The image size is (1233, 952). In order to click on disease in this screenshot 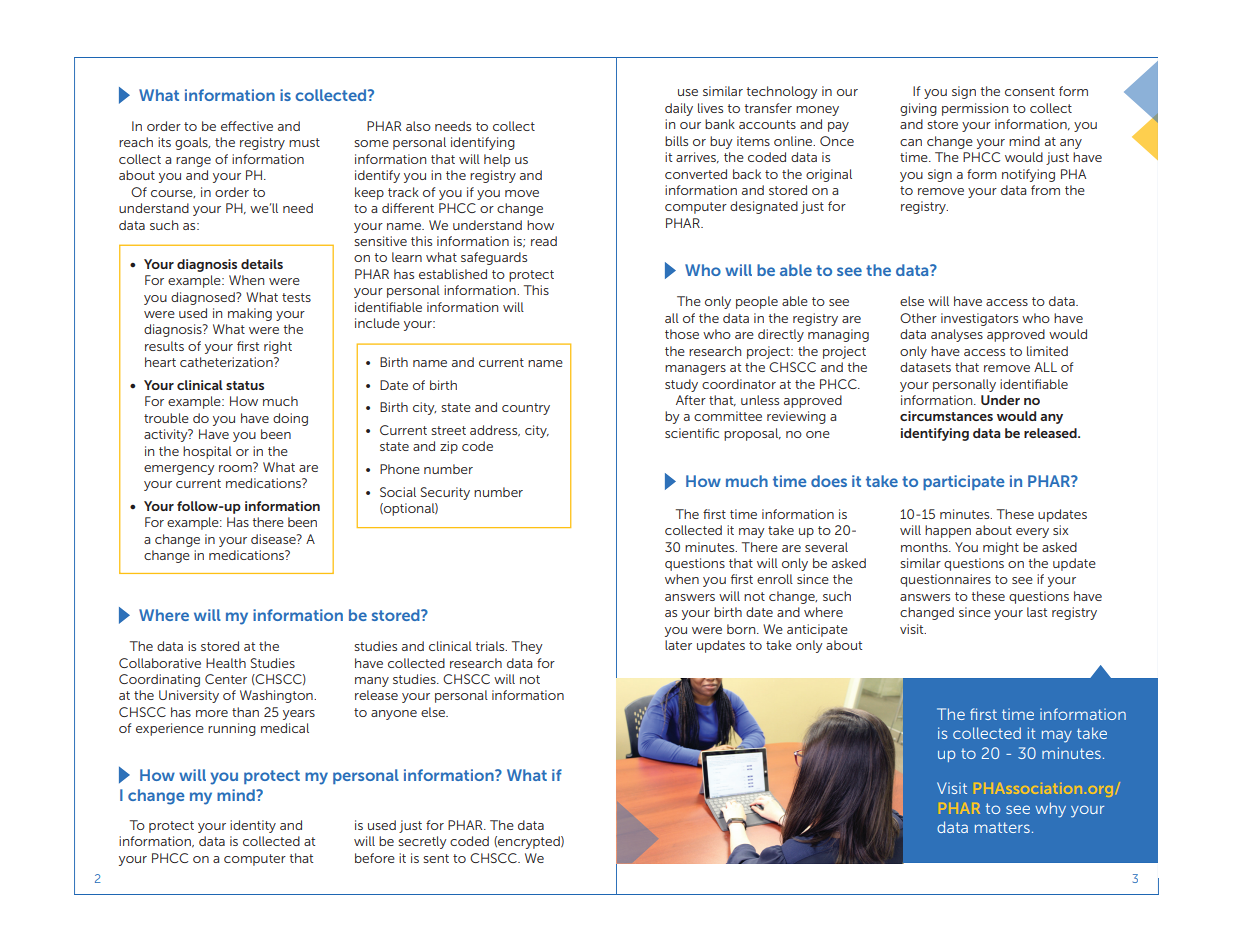, I will do `click(274, 539)`.
